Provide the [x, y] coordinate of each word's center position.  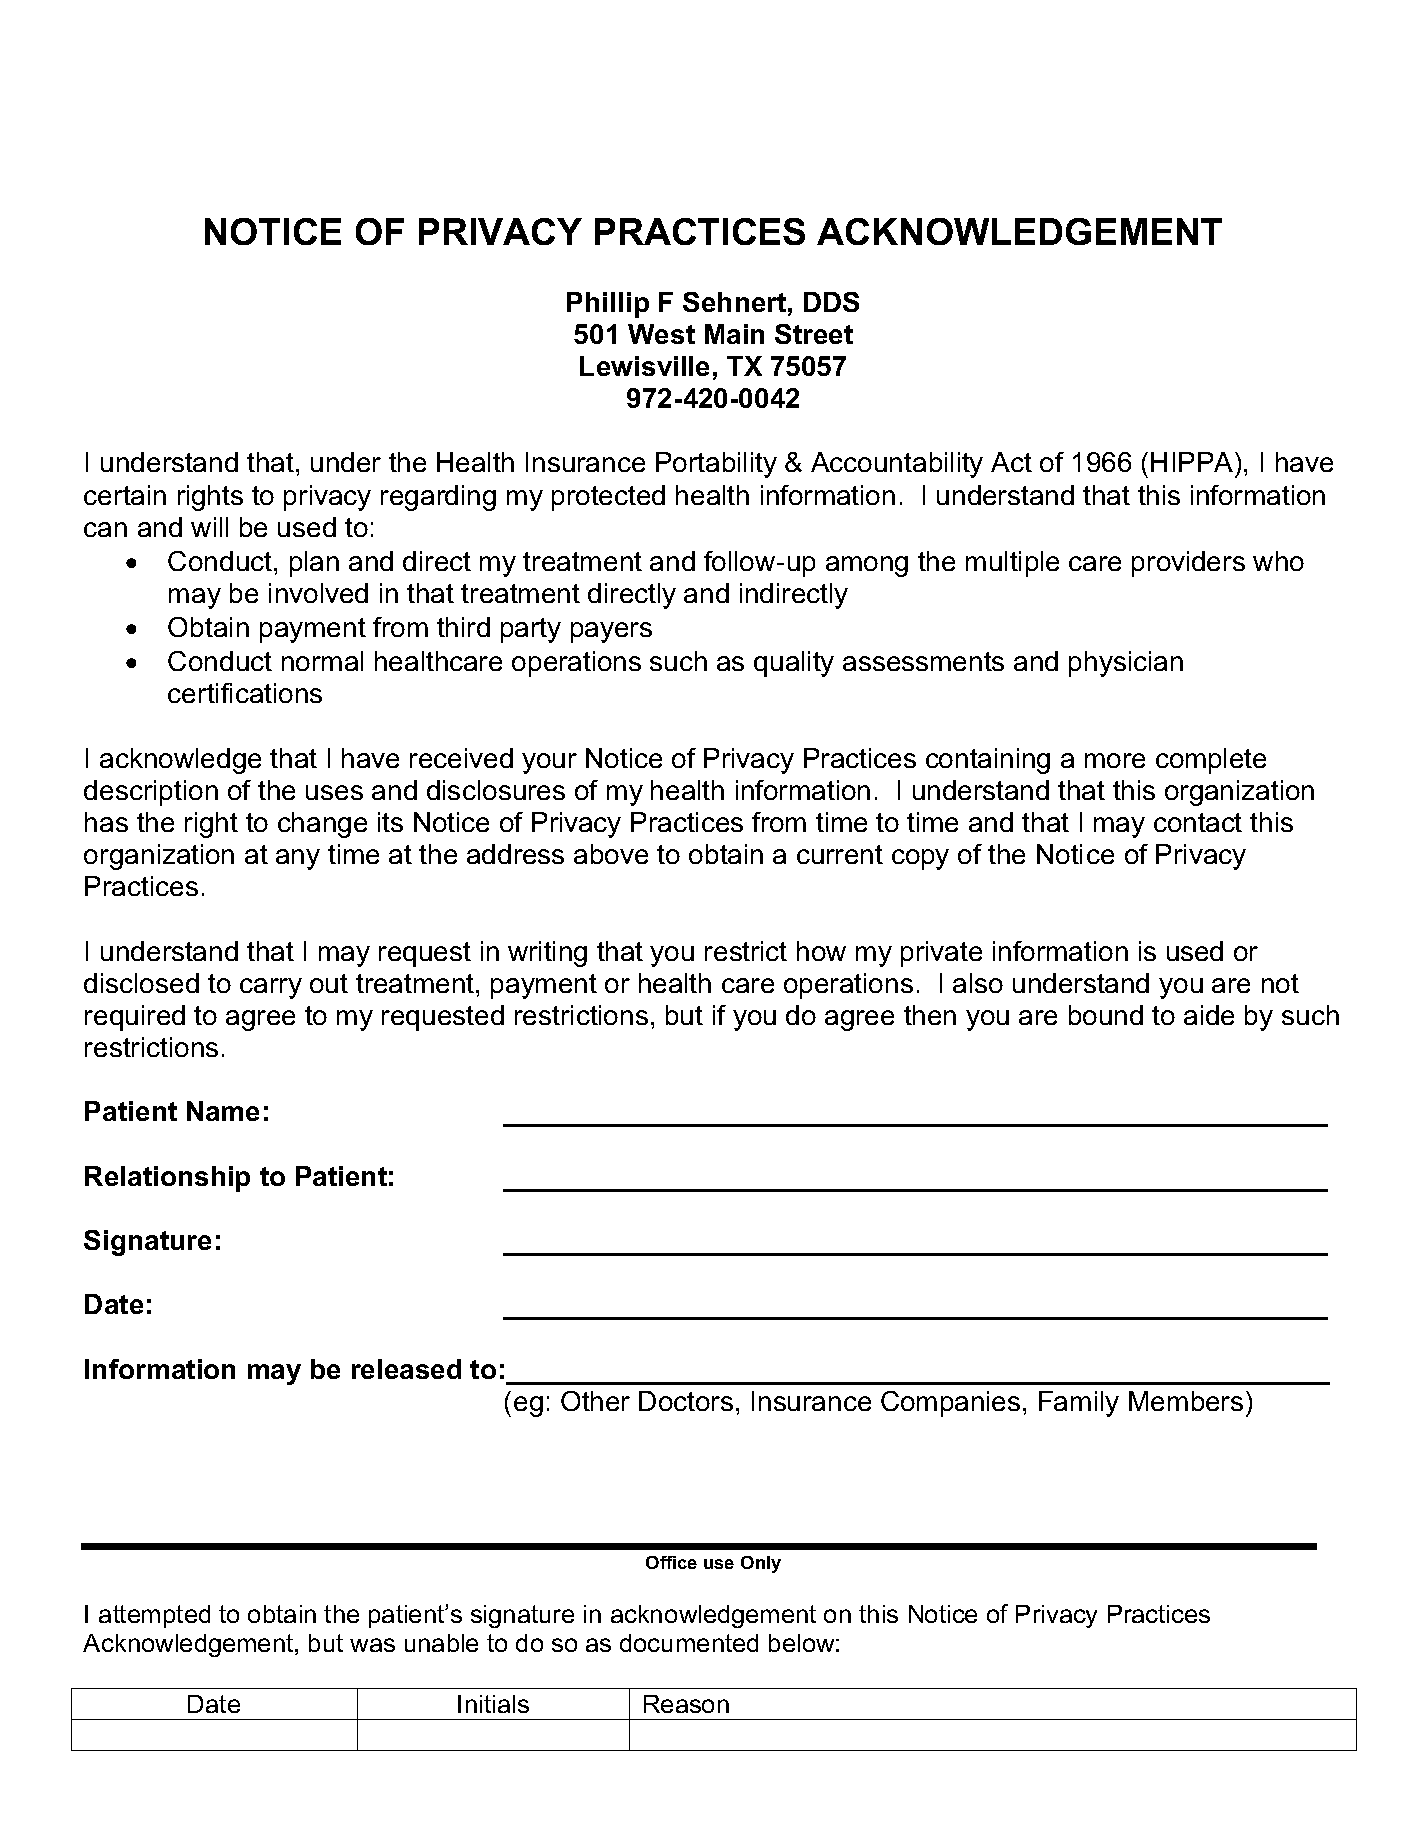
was [372, 1645]
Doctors [686, 1401]
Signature [147, 1243]
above [611, 854]
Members [1186, 1401]
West [661, 334]
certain [125, 495]
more [1115, 760]
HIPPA [1193, 462]
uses [334, 792]
